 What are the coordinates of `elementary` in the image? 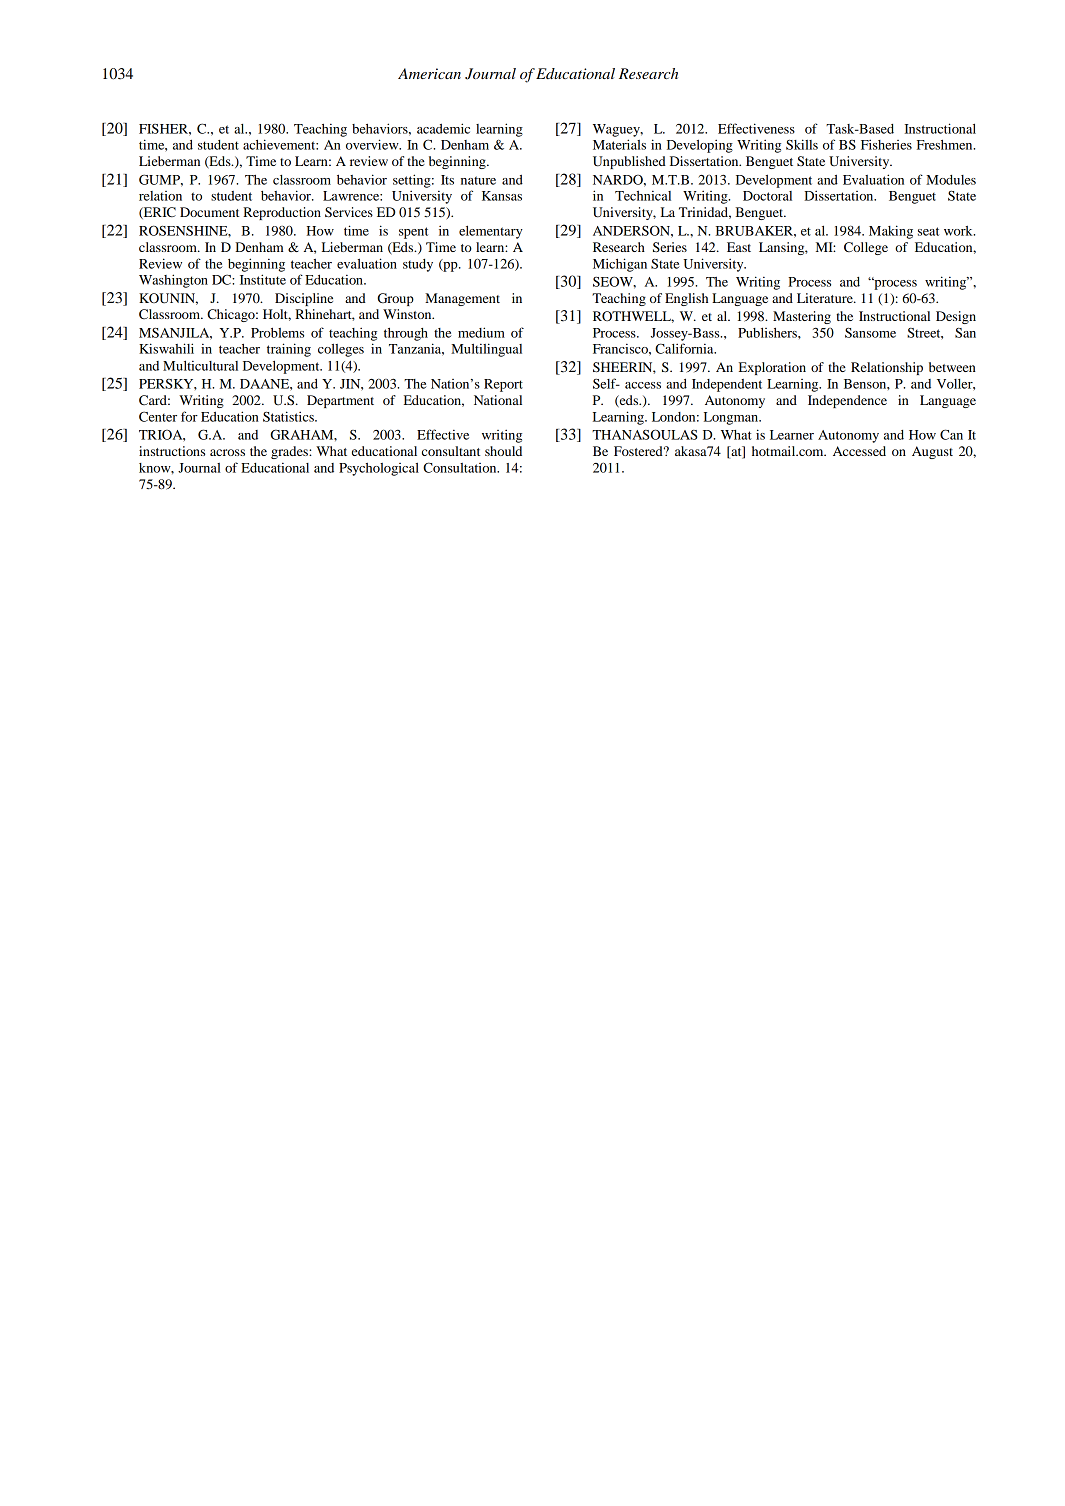 It's located at (491, 232).
